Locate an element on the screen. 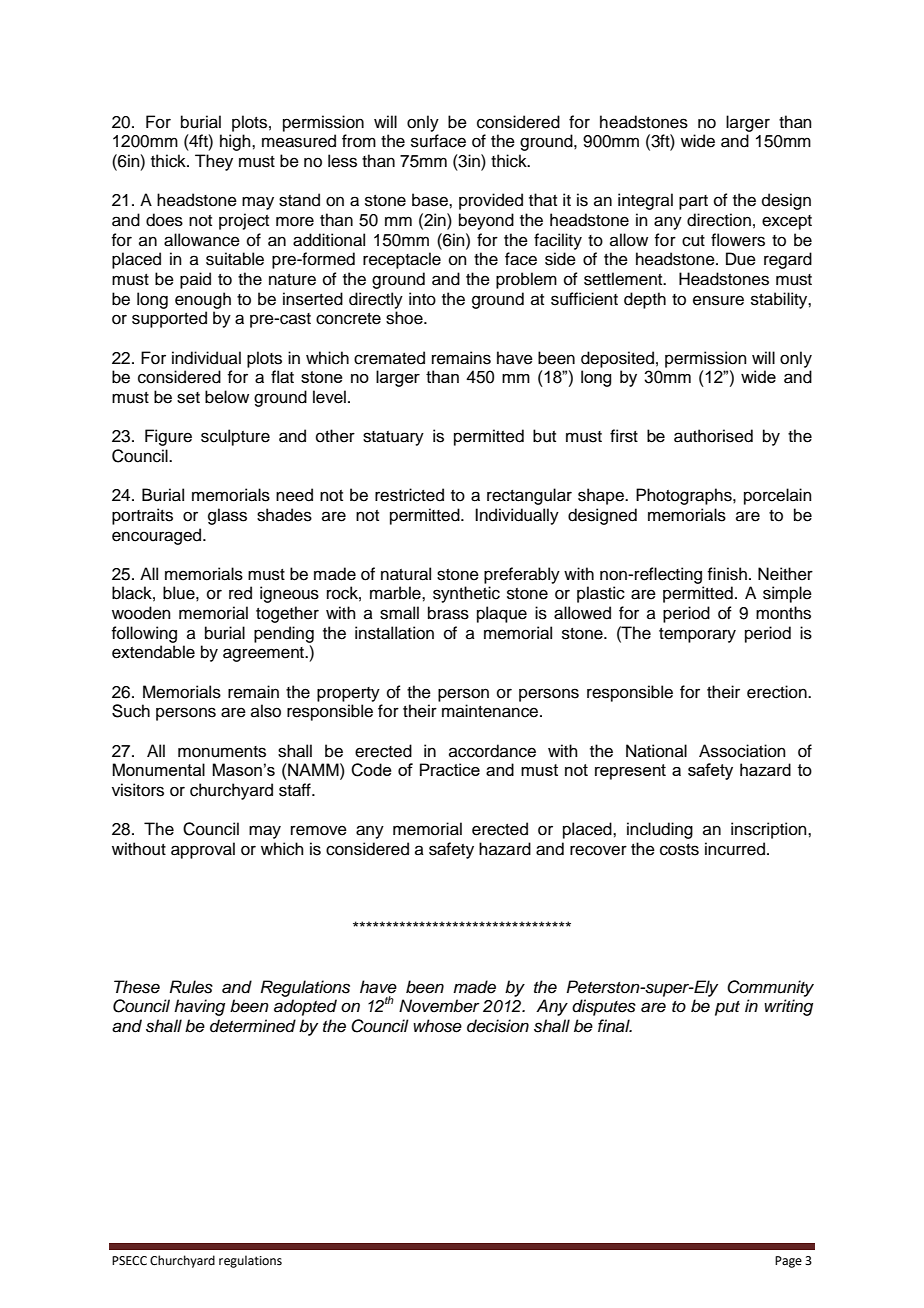 This screenshot has height=1308, width=924. maintenance is located at coordinates (491, 711).
